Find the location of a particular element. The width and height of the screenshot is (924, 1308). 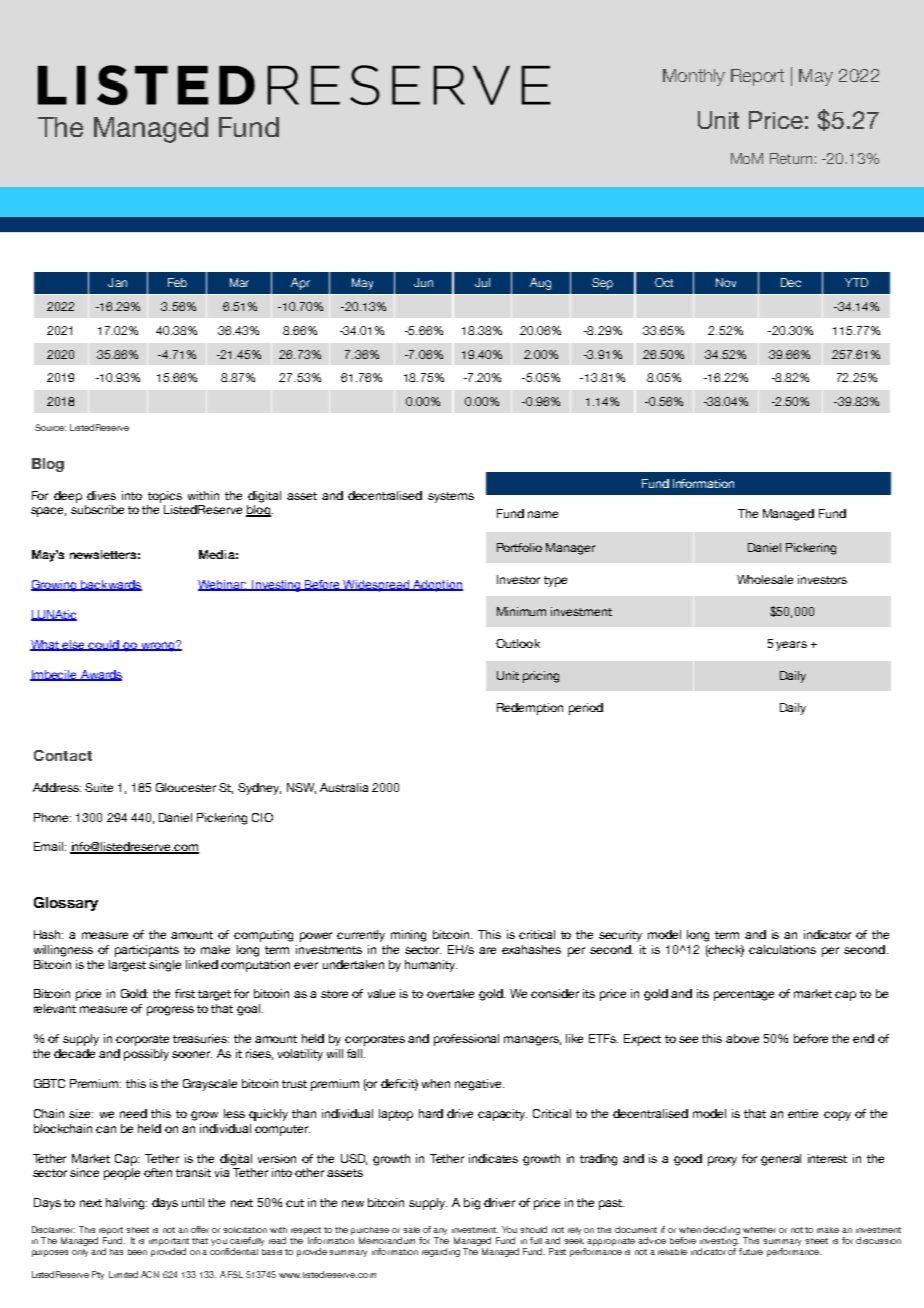

Return is located at coordinates (791, 158).
